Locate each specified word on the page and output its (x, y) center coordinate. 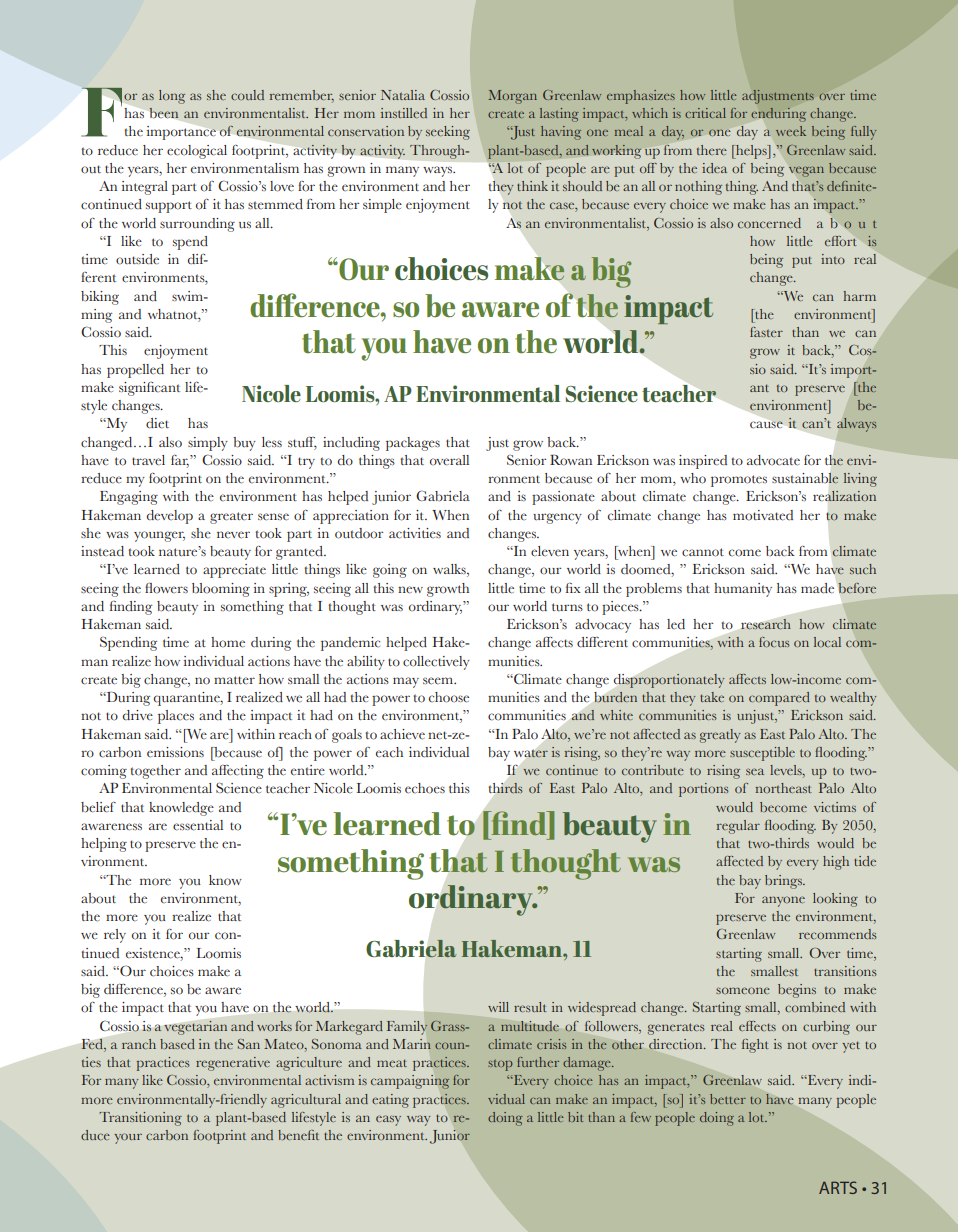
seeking (448, 133)
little (551, 1117)
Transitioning (140, 1119)
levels (787, 771)
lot (758, 1117)
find (519, 823)
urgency (557, 518)
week (791, 131)
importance (181, 133)
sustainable (805, 478)
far (180, 461)
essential (198, 825)
